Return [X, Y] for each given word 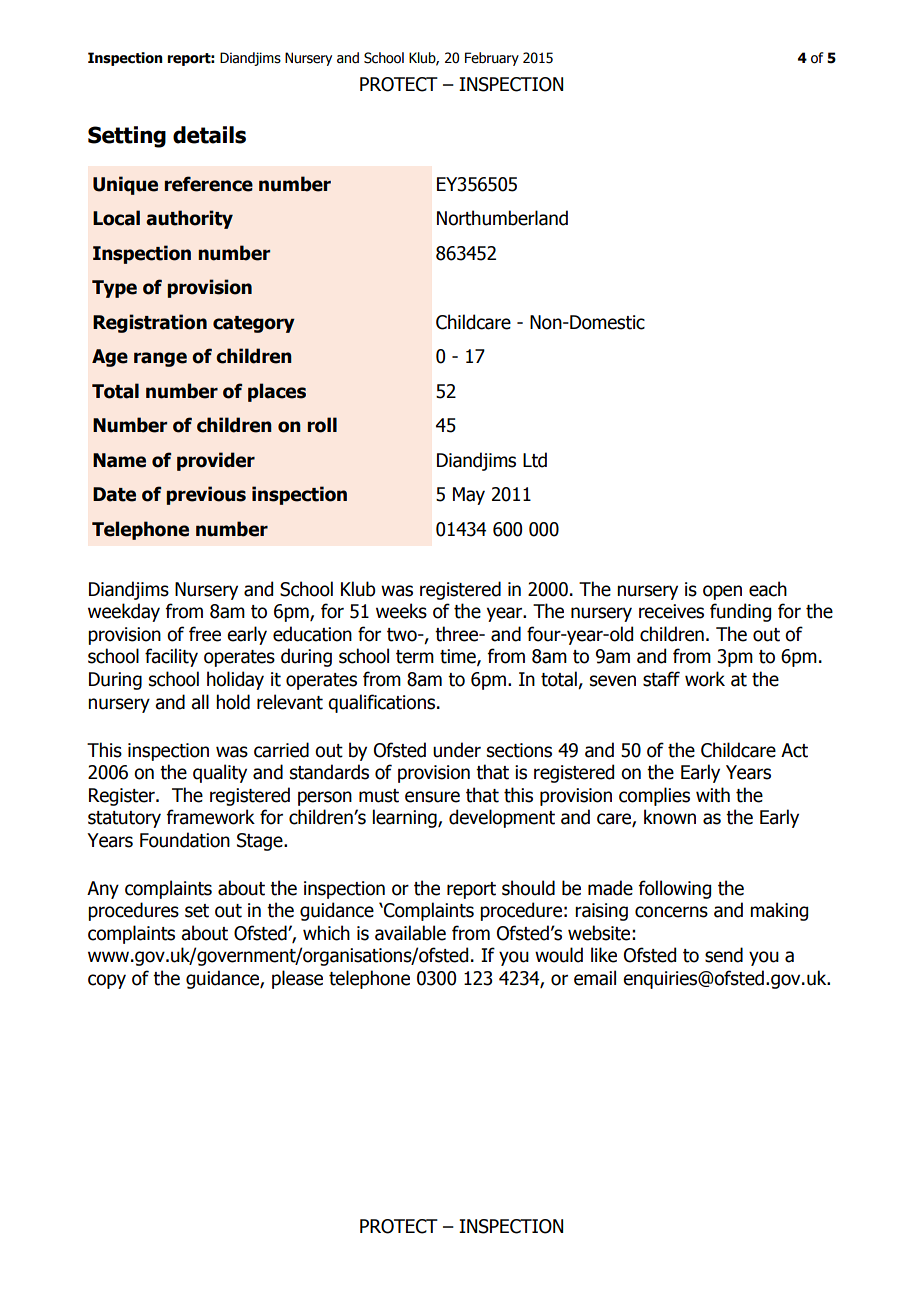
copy [107, 981]
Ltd [535, 460]
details [209, 135]
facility [171, 657]
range [160, 359]
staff [661, 679]
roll [322, 425]
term [415, 657]
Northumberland [502, 218]
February [492, 59]
